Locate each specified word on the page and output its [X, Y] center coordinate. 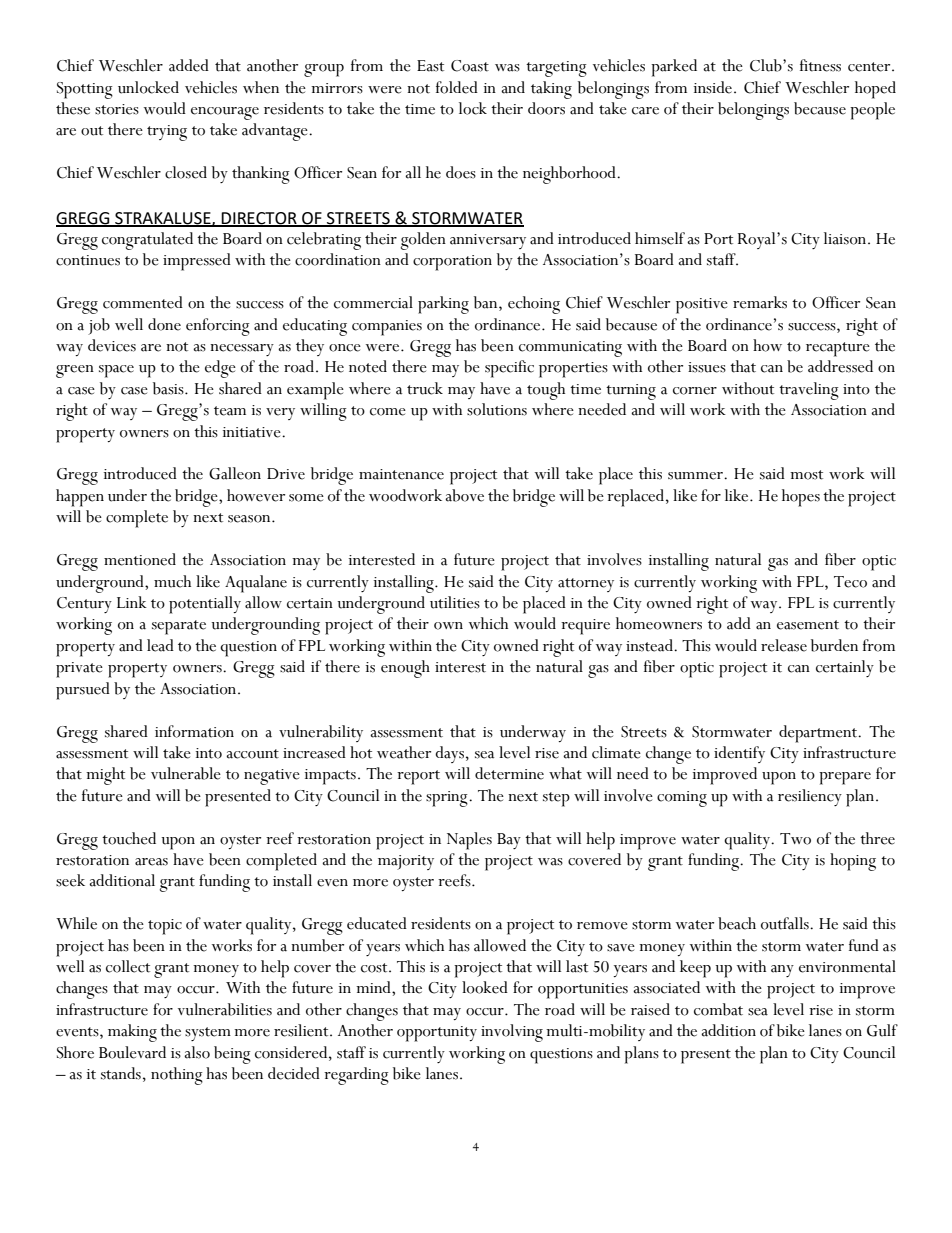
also [197, 1052]
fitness [820, 65]
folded [457, 87]
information [194, 731]
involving [512, 1033]
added [189, 65]
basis [169, 388]
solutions [497, 409]
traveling [809, 391]
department [819, 734]
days [449, 754]
